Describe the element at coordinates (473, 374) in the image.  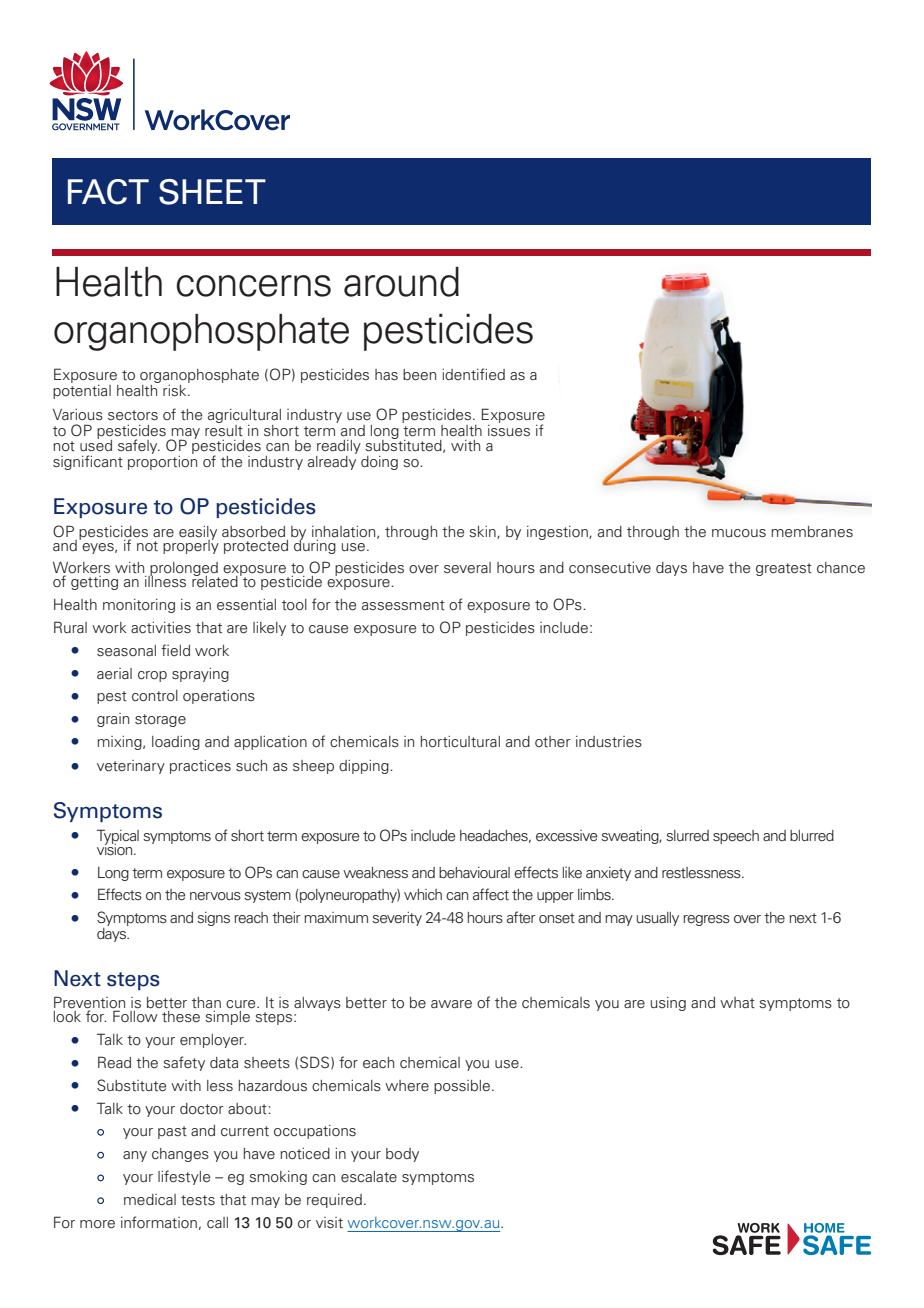
I see `identified` at that location.
